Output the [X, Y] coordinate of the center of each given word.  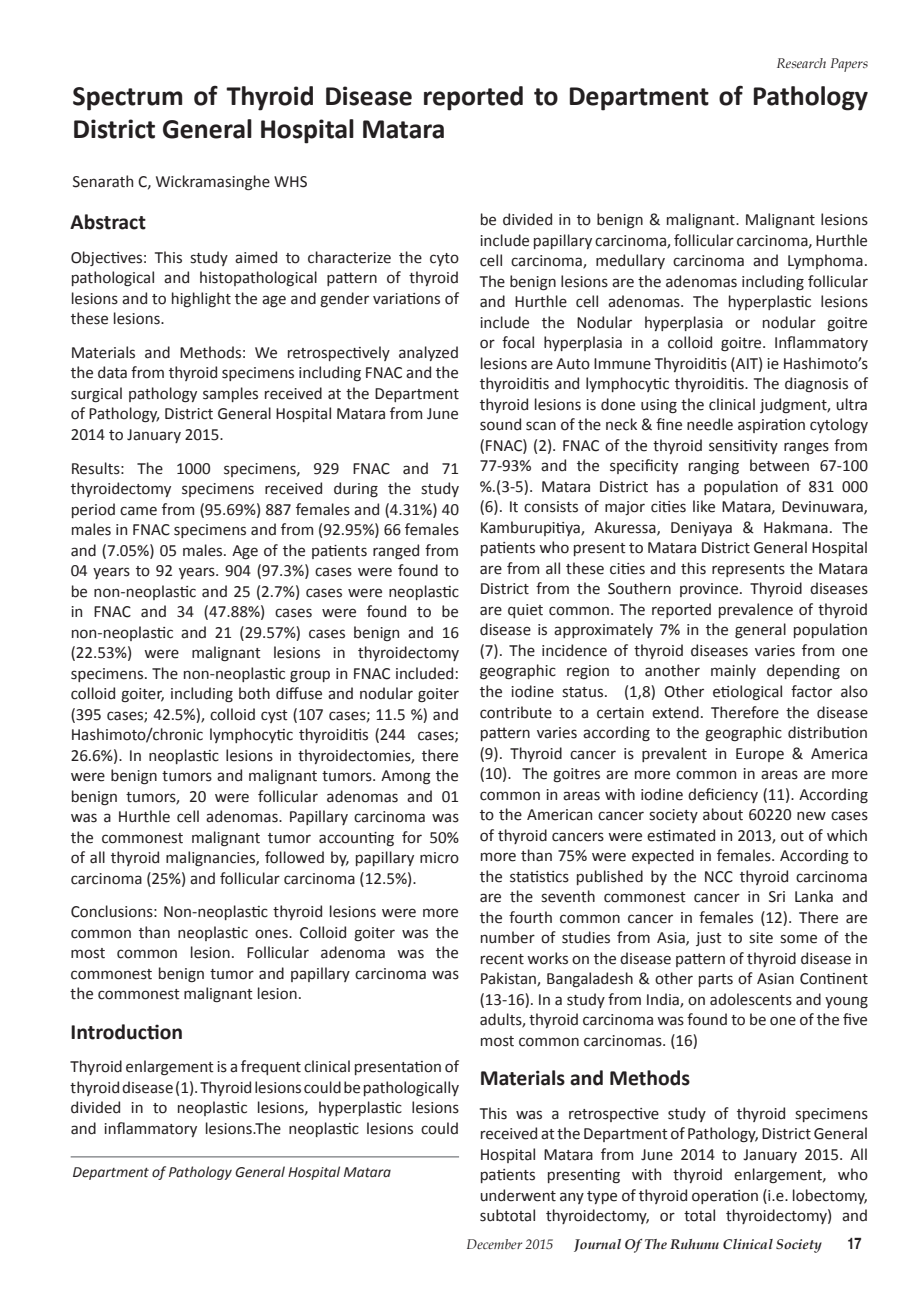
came [138, 511]
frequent [271, 1067]
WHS [290, 182]
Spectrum [127, 99]
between [779, 465]
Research [801, 63]
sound [500, 424]
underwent [518, 1195]
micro [439, 858]
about [723, 814]
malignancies [211, 858]
